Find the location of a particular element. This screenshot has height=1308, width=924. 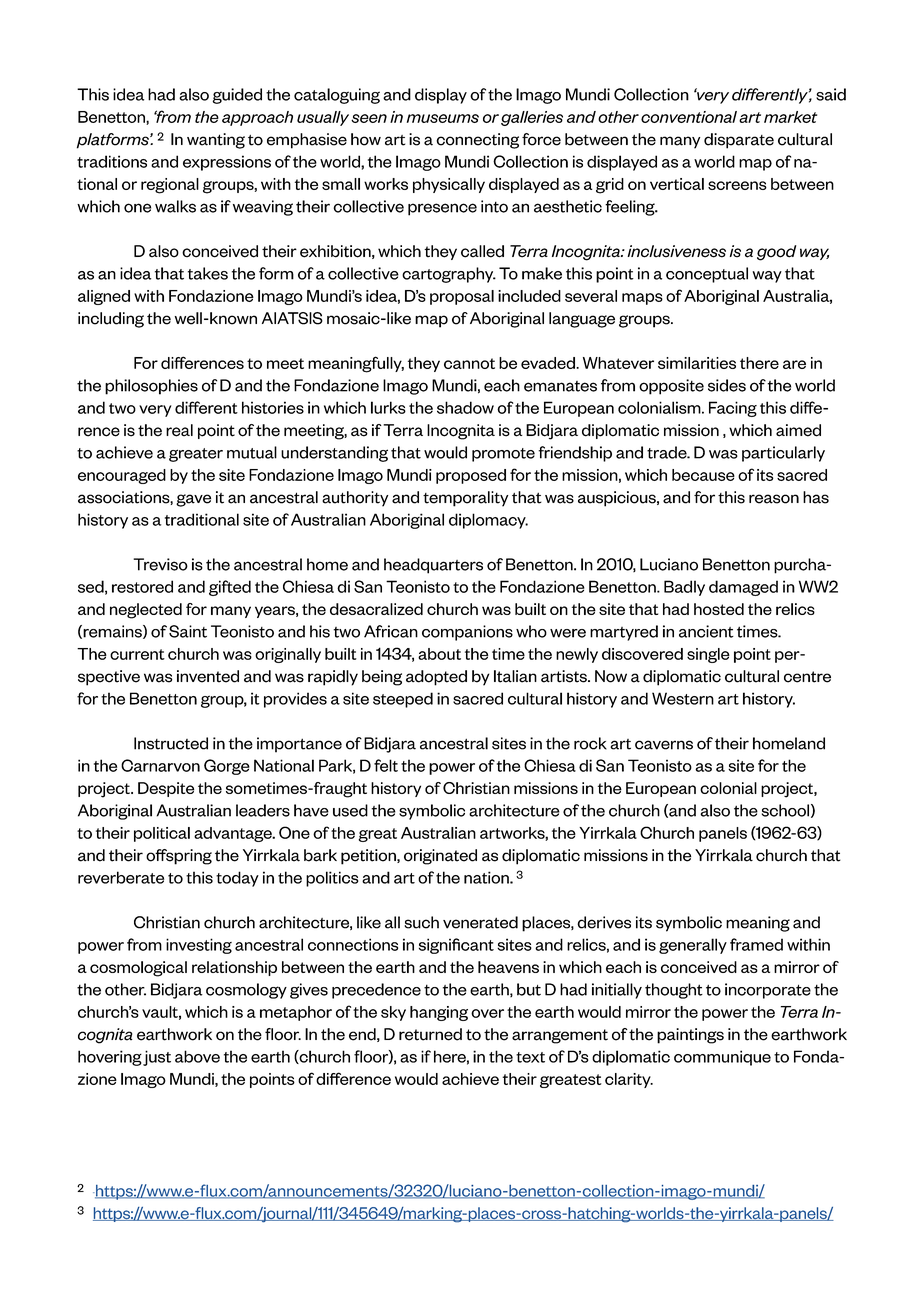

museums is located at coordinates (443, 118).
